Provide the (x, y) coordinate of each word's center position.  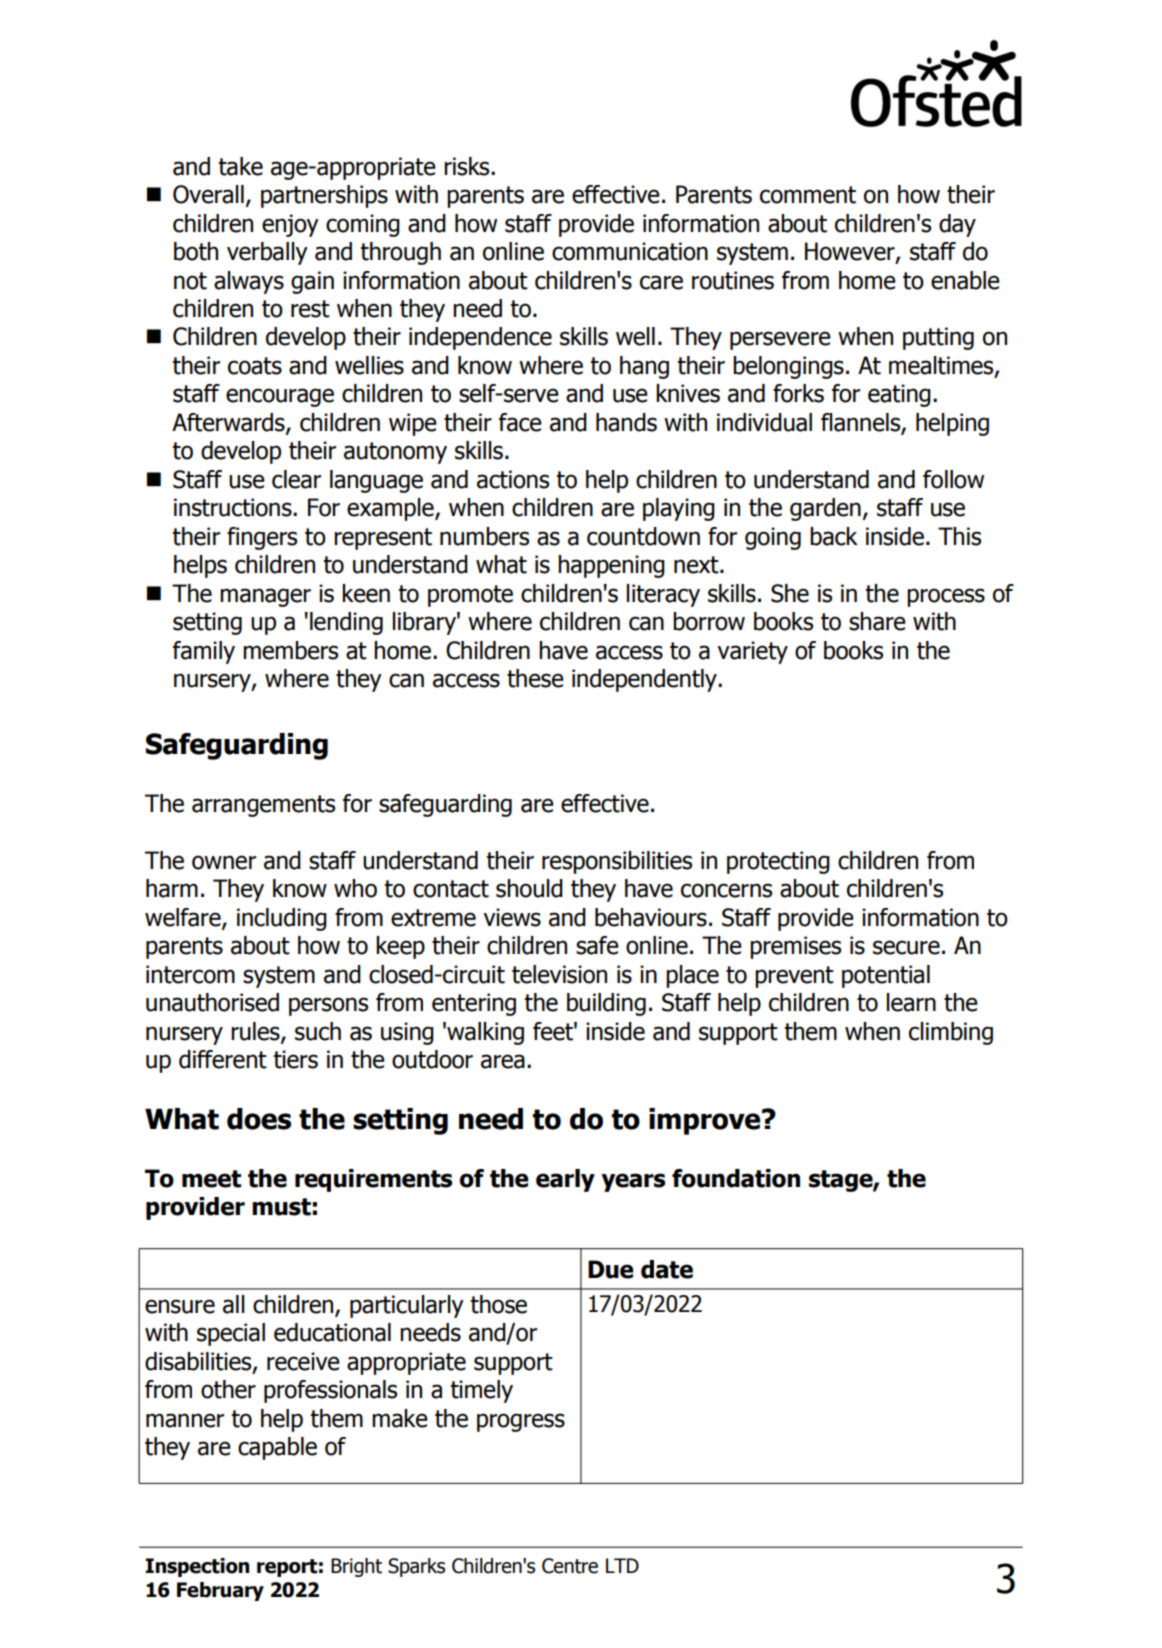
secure (906, 947)
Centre (570, 1566)
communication (630, 251)
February (220, 1591)
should (529, 888)
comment (808, 195)
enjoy (290, 225)
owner (224, 862)
